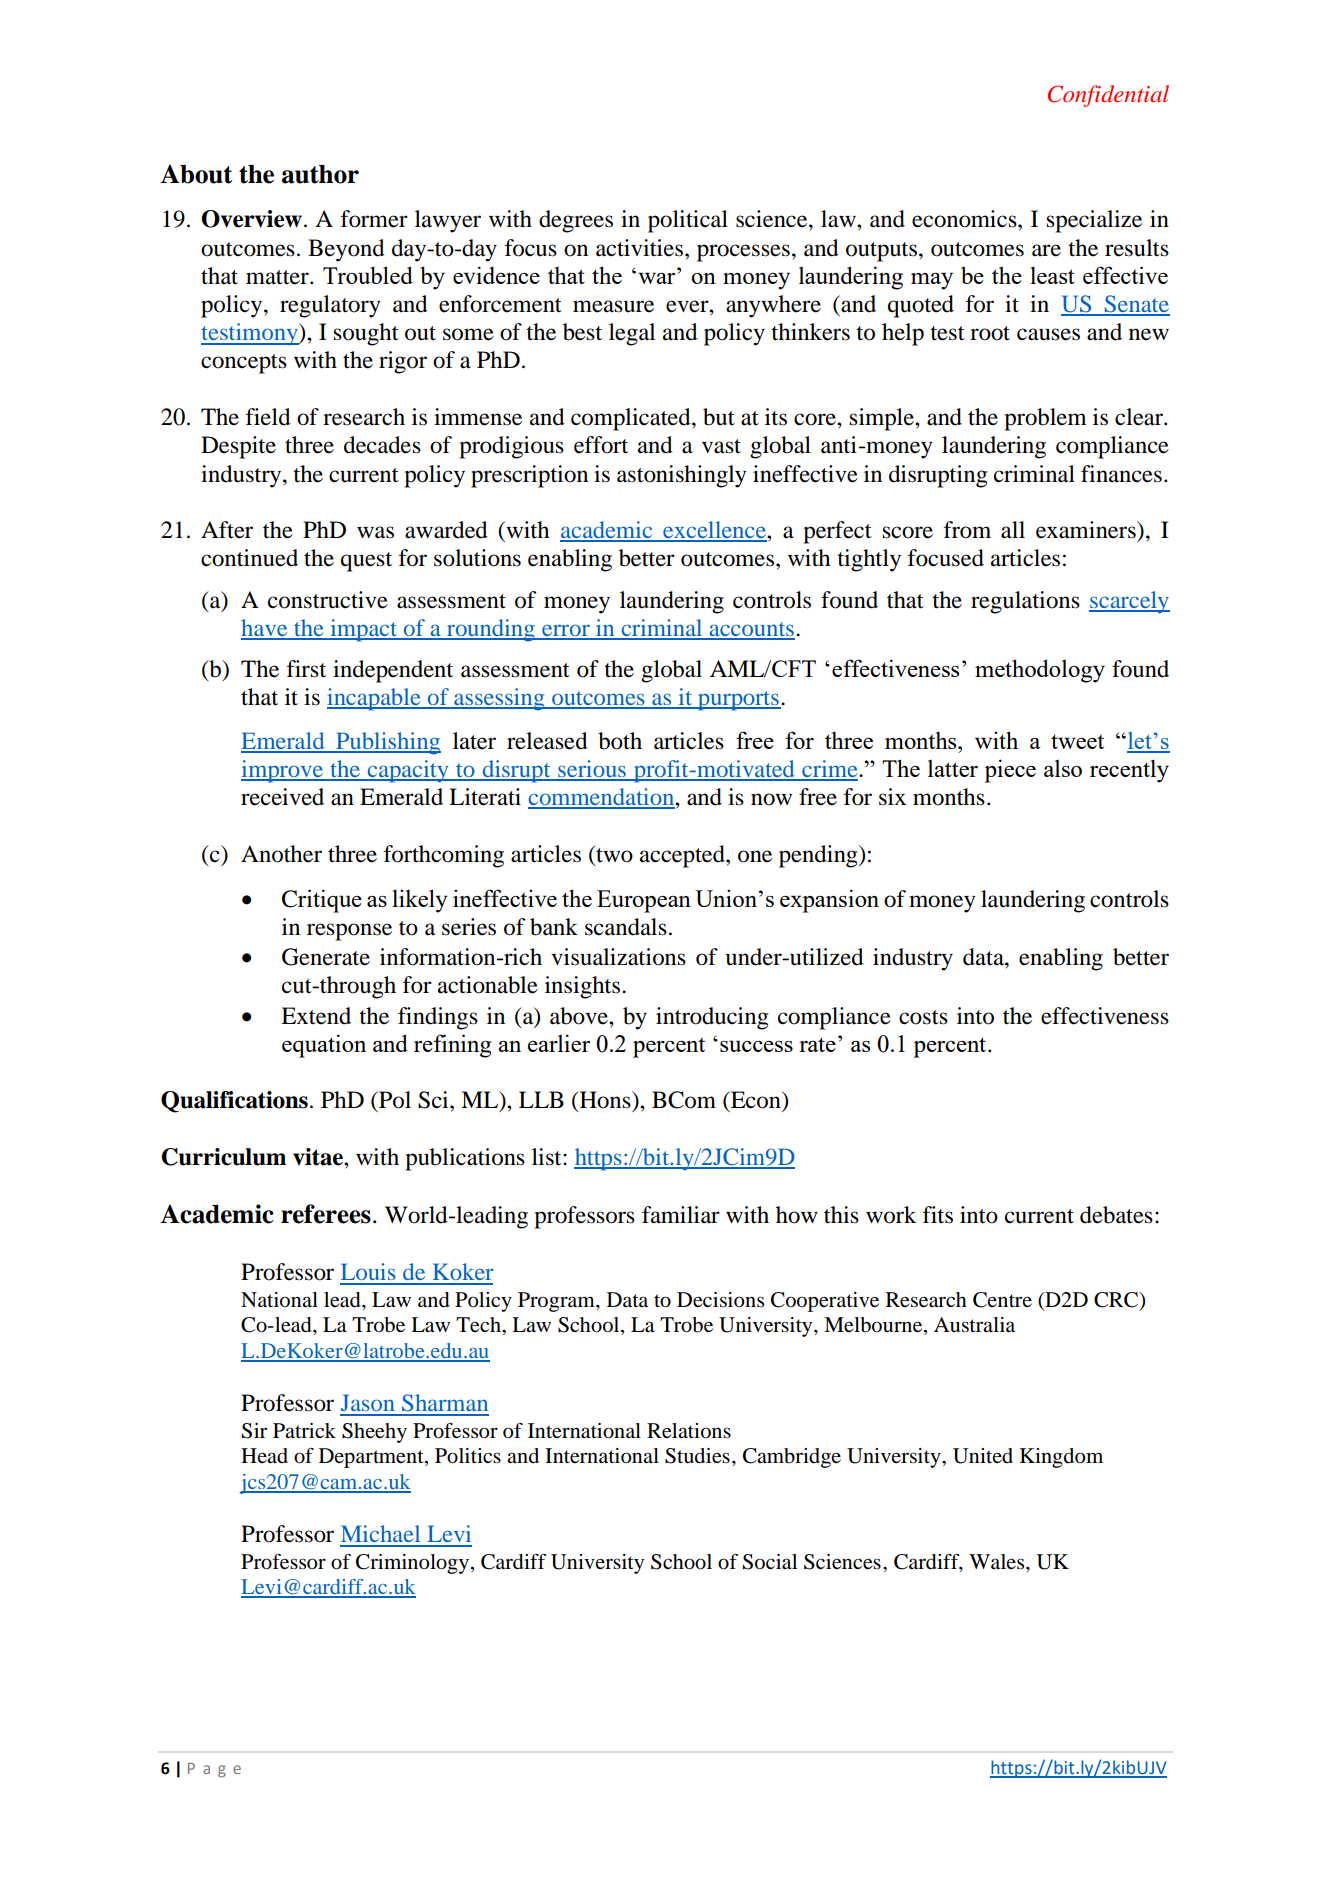 This page has width=1330, height=1880. I want to click on political, so click(688, 221).
